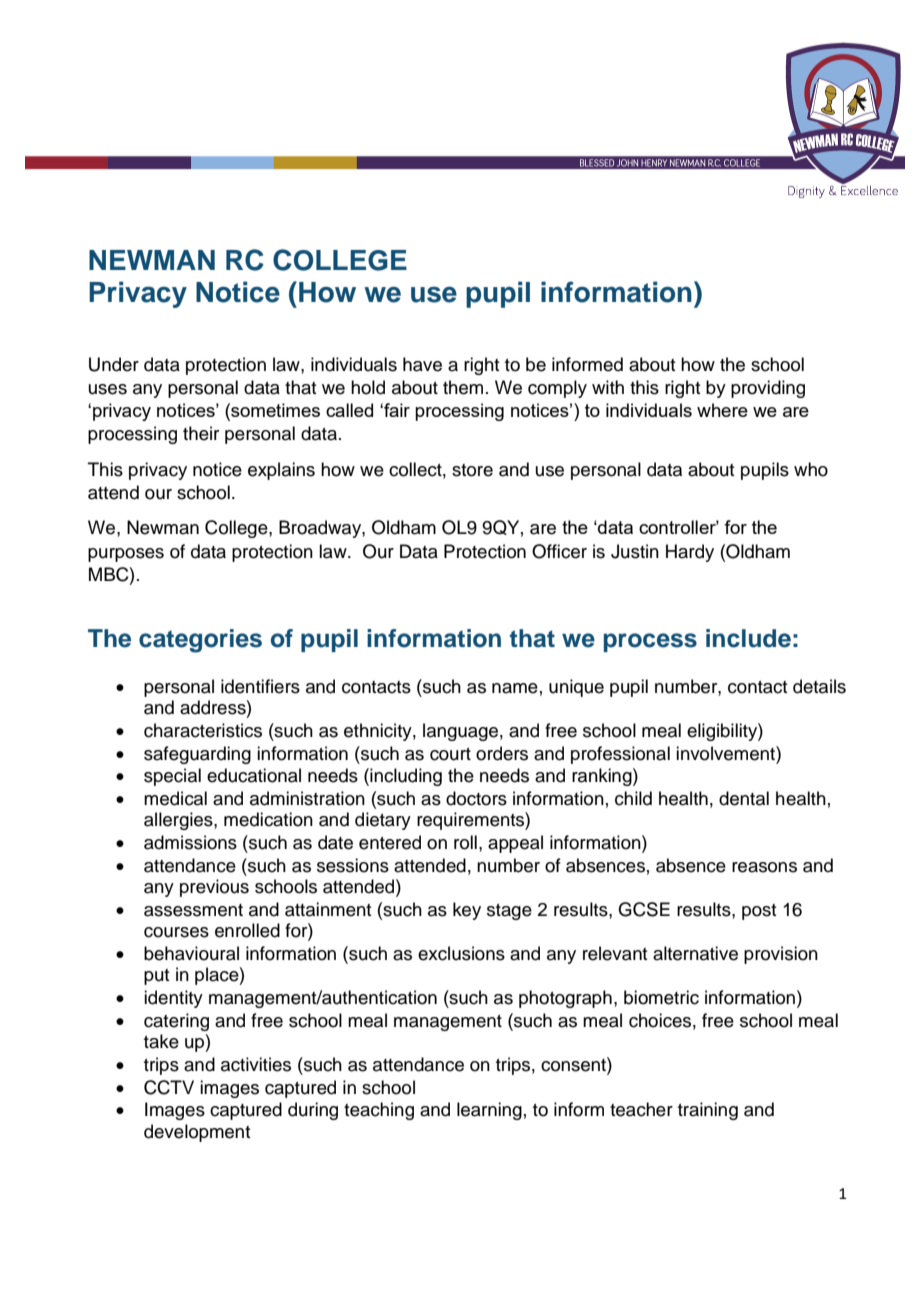 Image resolution: width=924 pixels, height=1308 pixels. What do you see at coordinates (463, 387) in the screenshot?
I see `them` at bounding box center [463, 387].
